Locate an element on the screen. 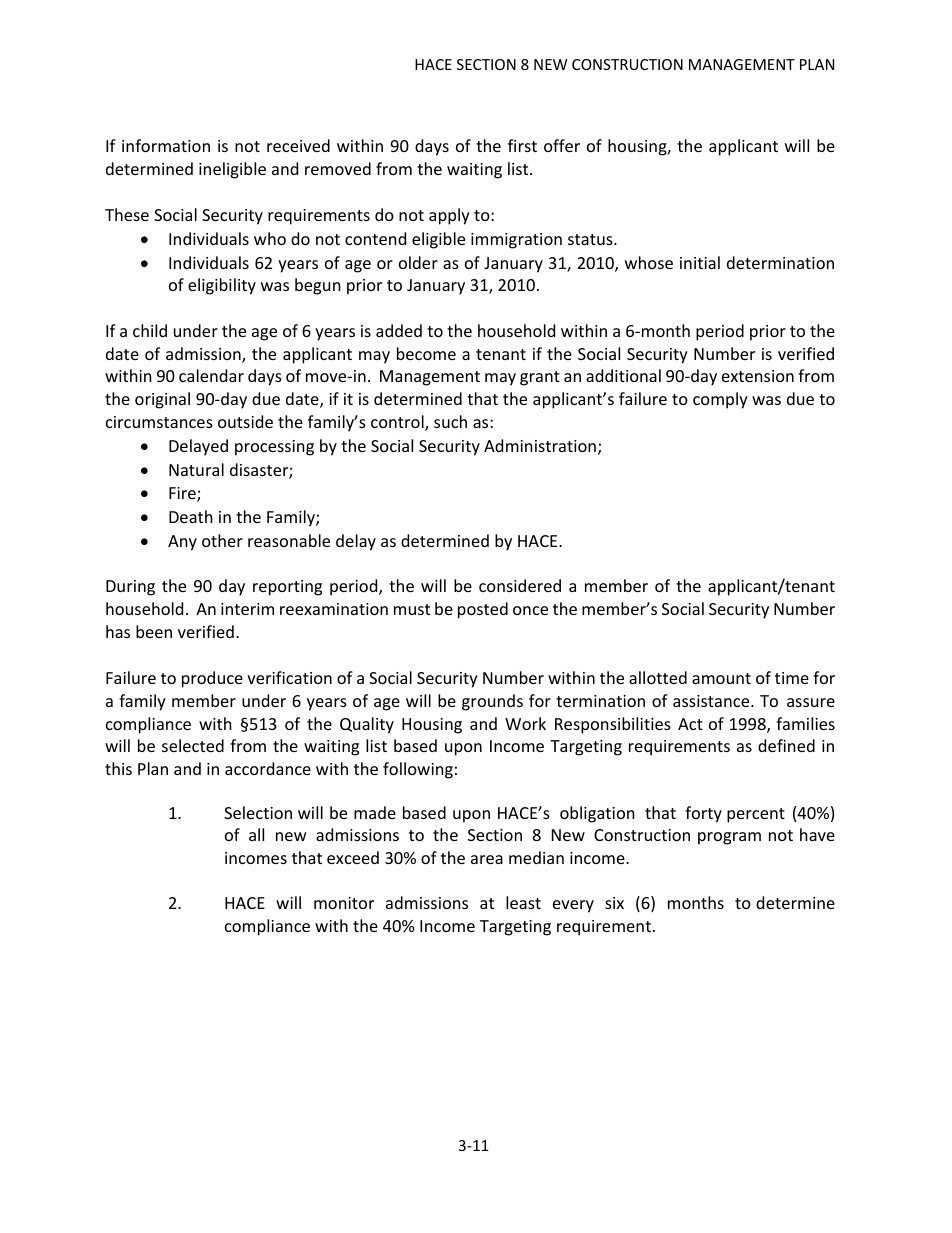 The height and width of the screenshot is (1233, 952). initial is located at coordinates (700, 262).
